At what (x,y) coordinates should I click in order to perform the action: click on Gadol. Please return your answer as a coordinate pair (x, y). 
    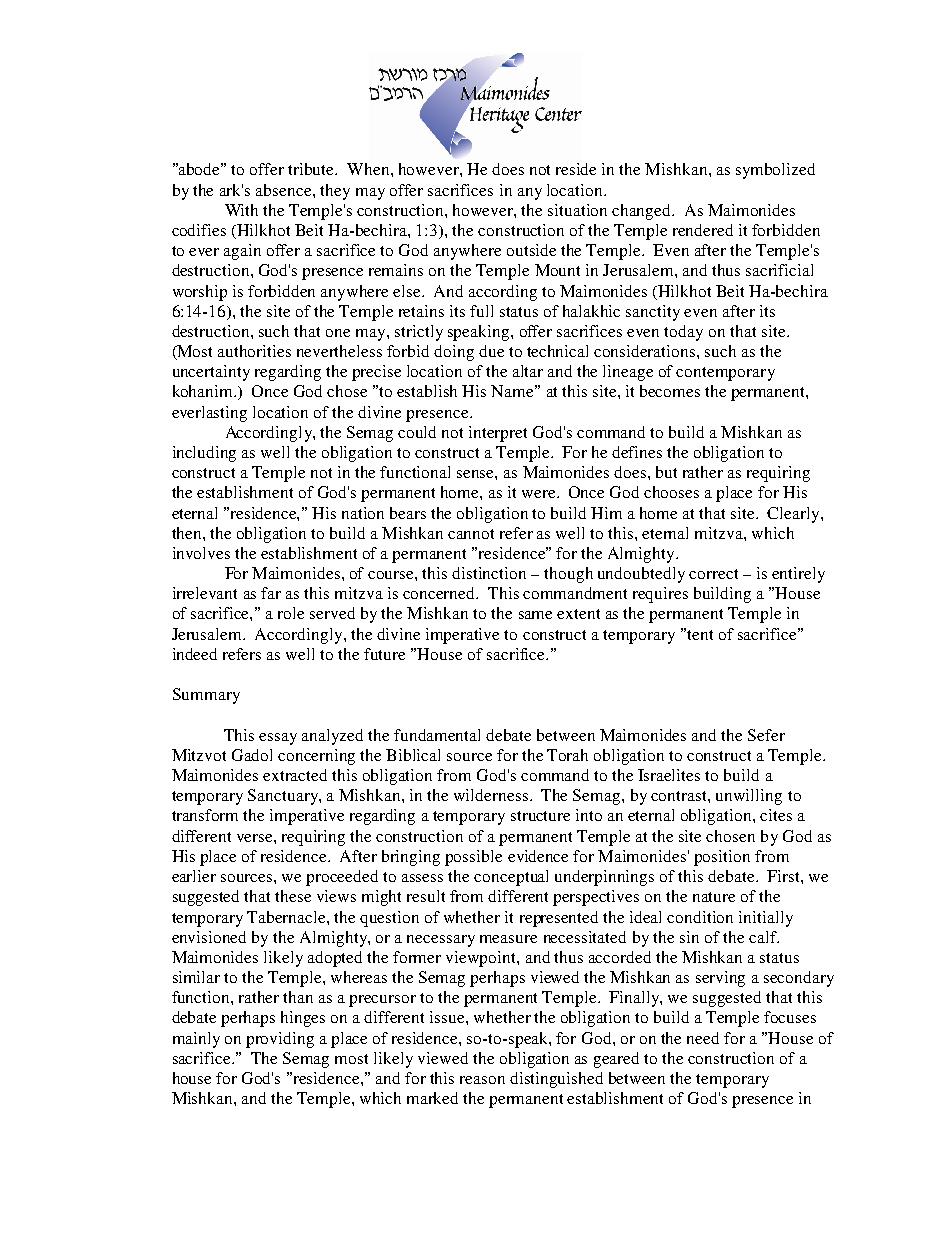
    Looking at the image, I should click on (252, 755).
